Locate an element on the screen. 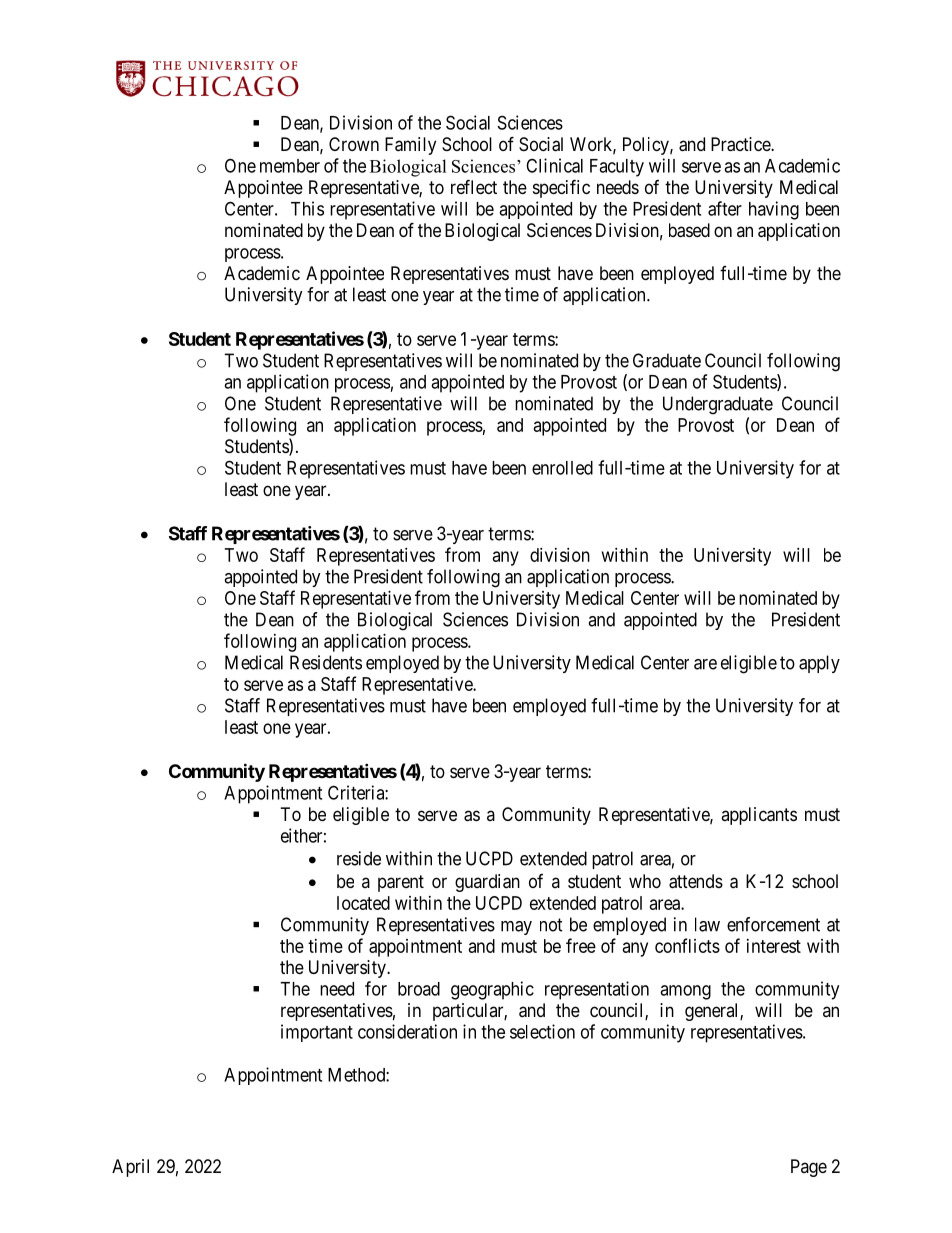 Image resolution: width=952 pixels, height=1233 pixels. apply is located at coordinates (819, 664).
